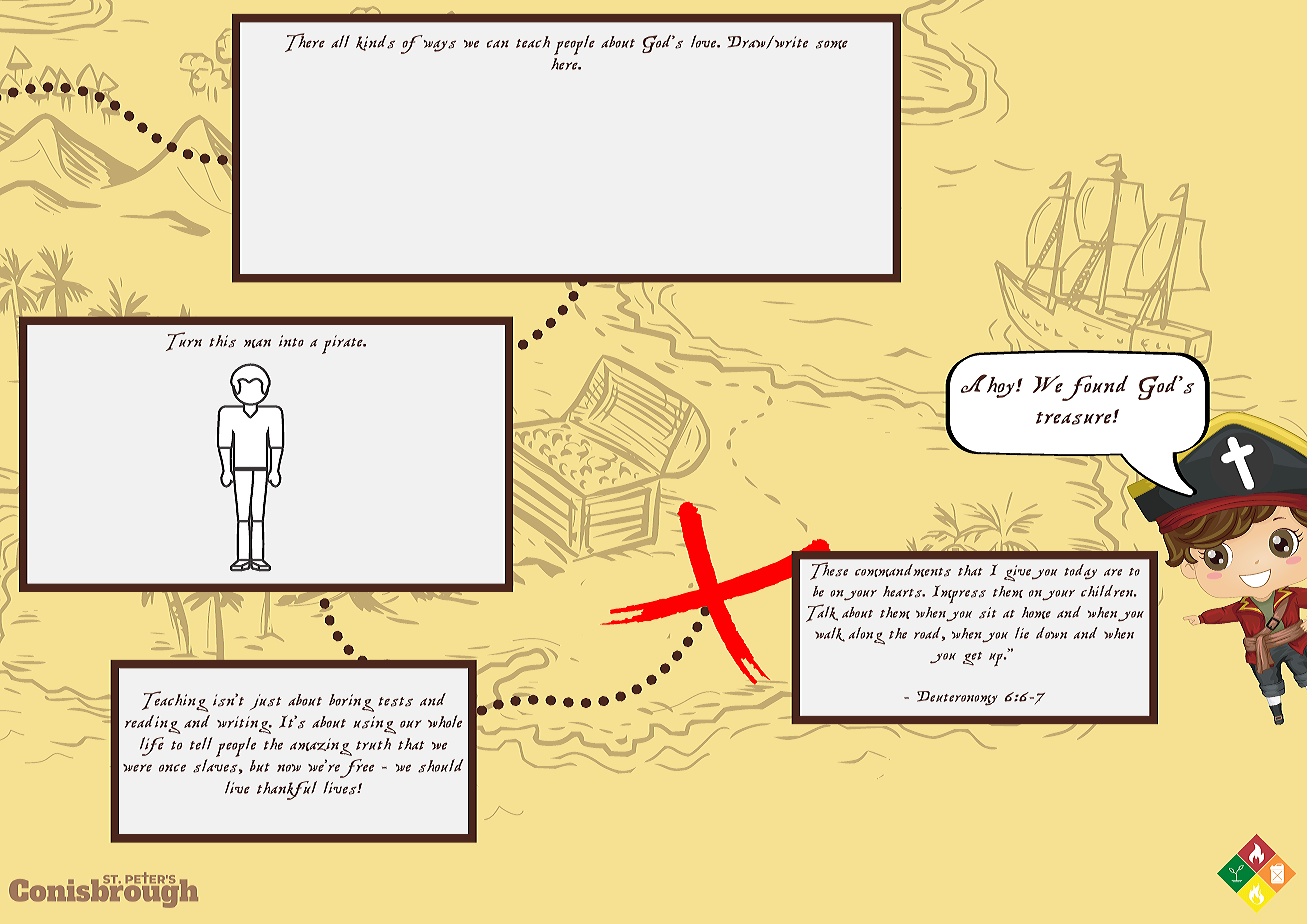  What do you see at coordinates (957, 698) in the screenshot?
I see `Deuteronomy` at bounding box center [957, 698].
